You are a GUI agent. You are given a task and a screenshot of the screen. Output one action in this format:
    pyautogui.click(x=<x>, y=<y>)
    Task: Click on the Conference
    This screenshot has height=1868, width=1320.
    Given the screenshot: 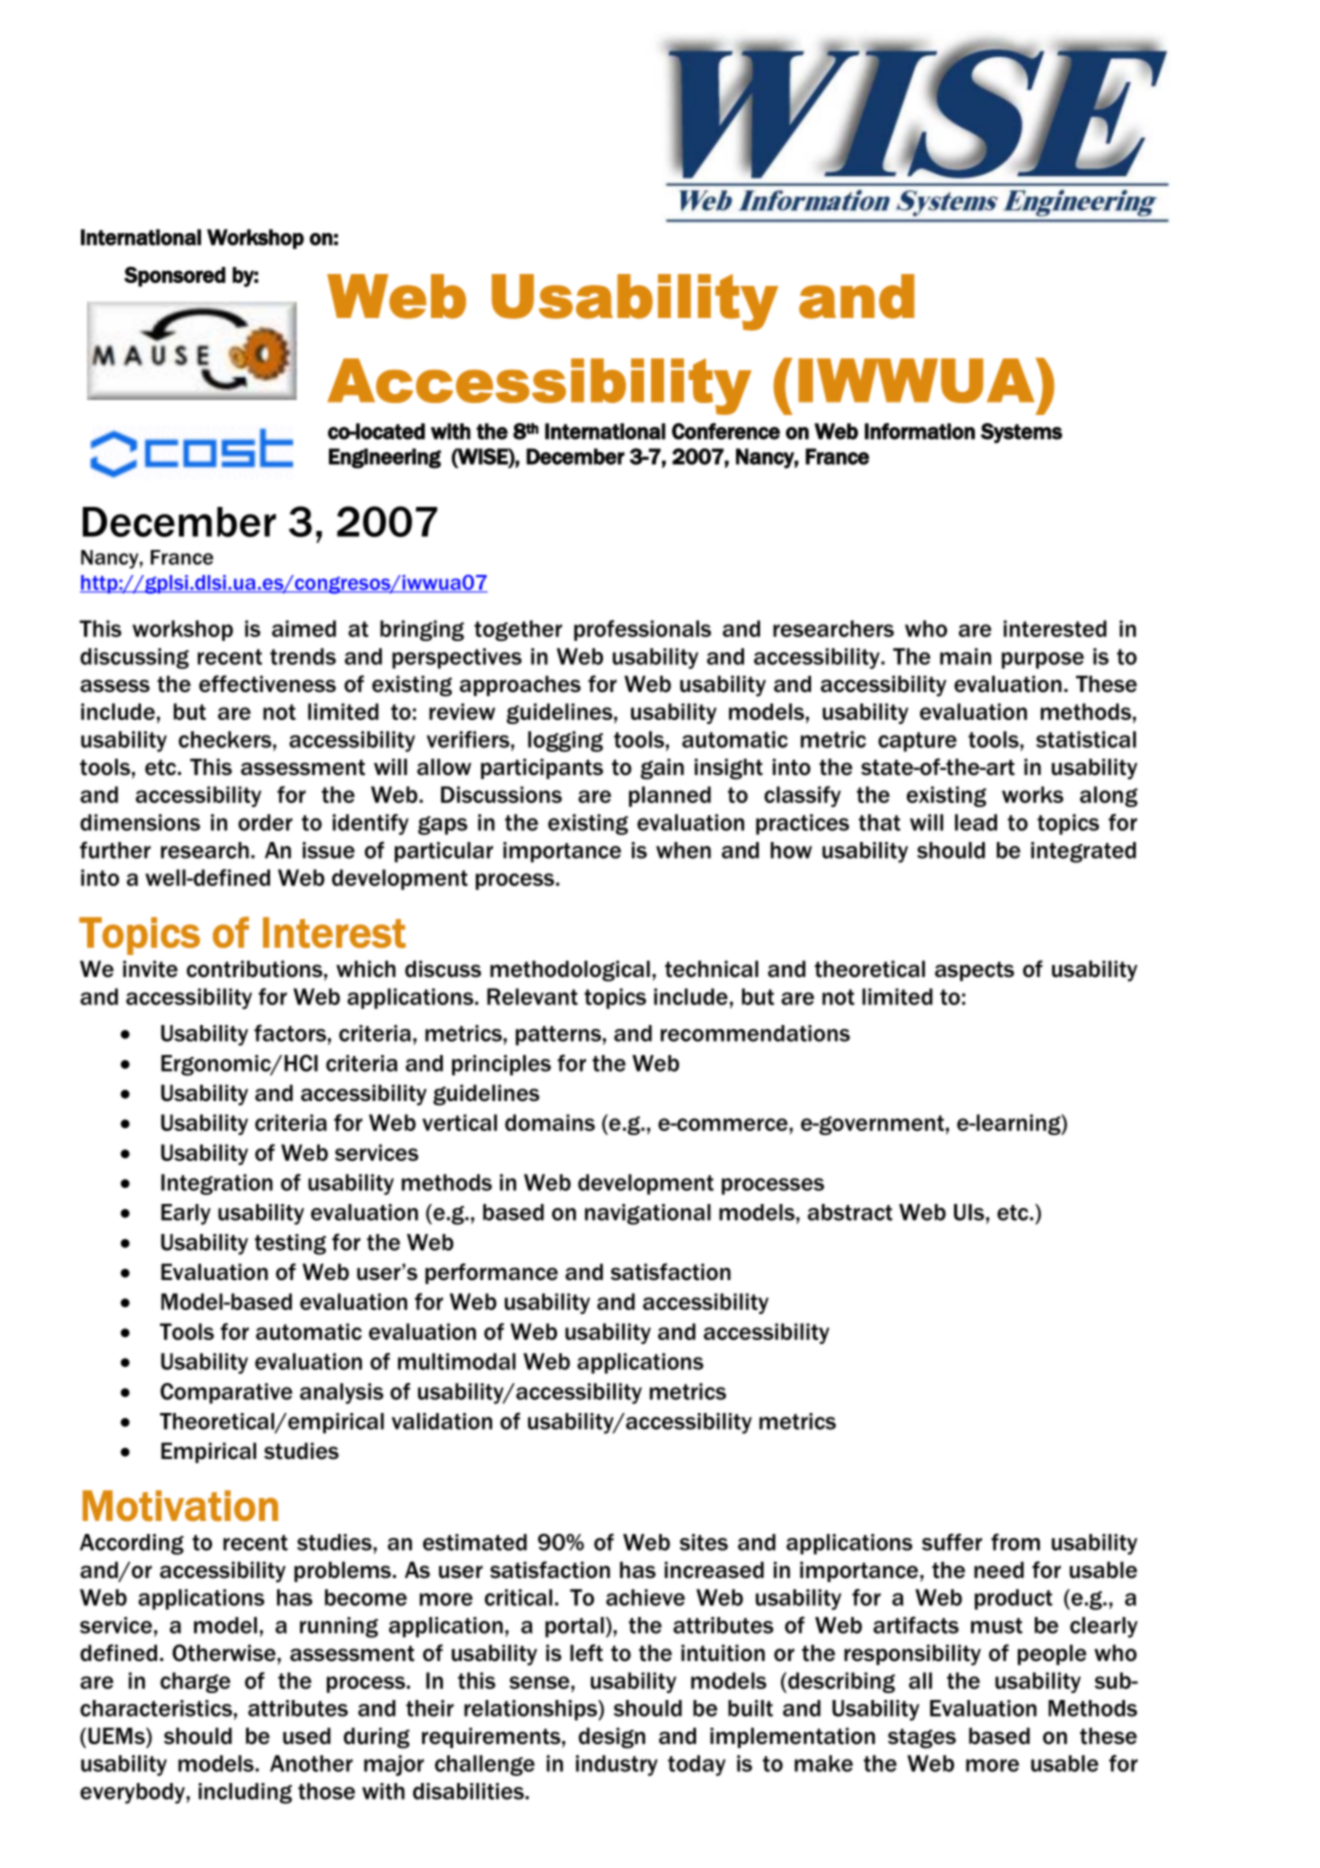 What is the action you would take?
    pyautogui.click(x=726, y=431)
